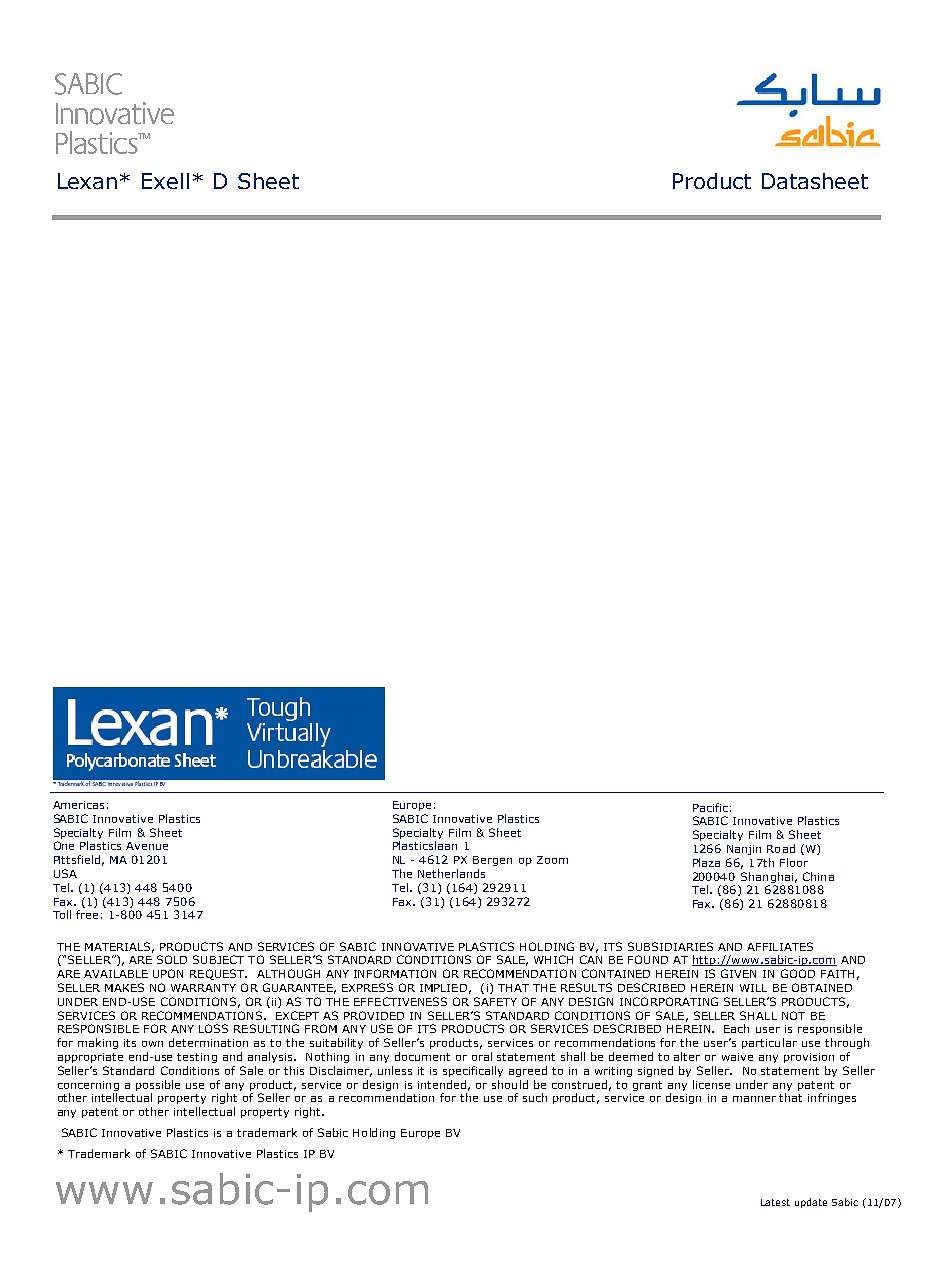 The image size is (938, 1288). Describe the element at coordinates (87, 181) in the document. I see `Lexan` at that location.
